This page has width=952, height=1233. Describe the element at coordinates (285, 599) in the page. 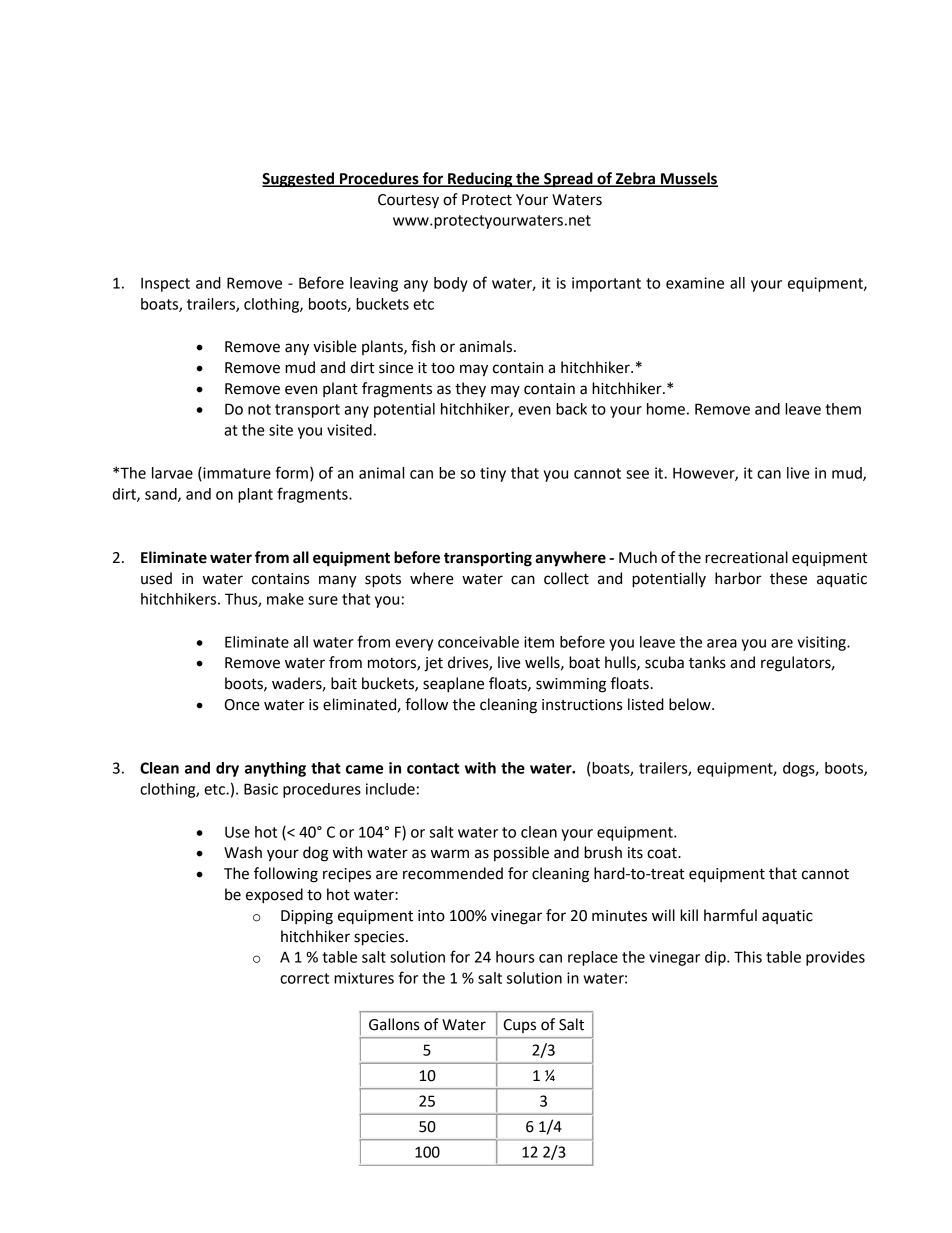

I see `make` at that location.
